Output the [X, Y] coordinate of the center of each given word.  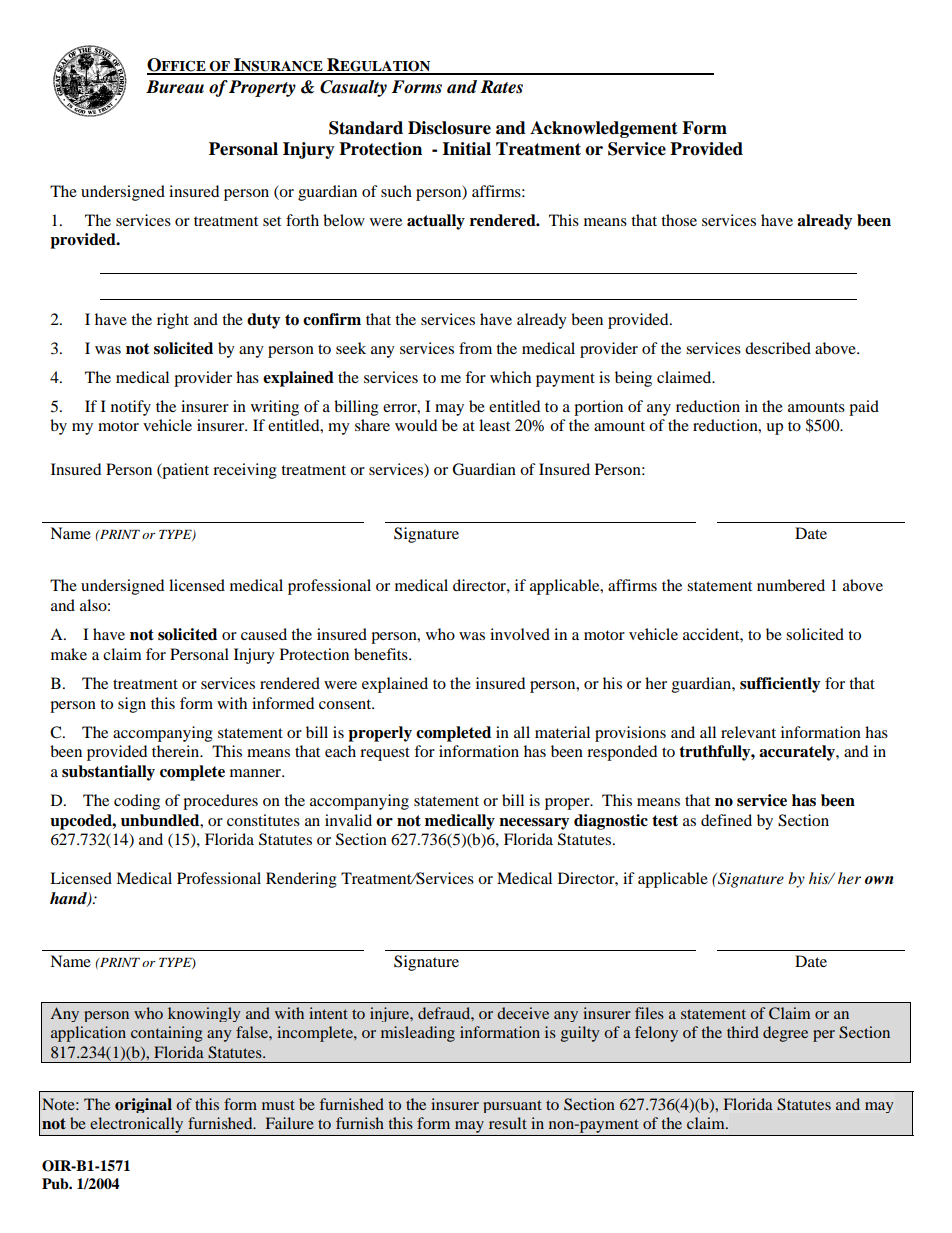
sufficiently [780, 685]
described [778, 348]
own [879, 880]
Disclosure [449, 128]
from [475, 348]
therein [177, 751]
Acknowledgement [604, 129]
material [562, 732]
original [143, 1105]
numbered [791, 585]
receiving [245, 471]
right [173, 321]
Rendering [301, 880]
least [494, 425]
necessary [534, 824]
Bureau [175, 87]
